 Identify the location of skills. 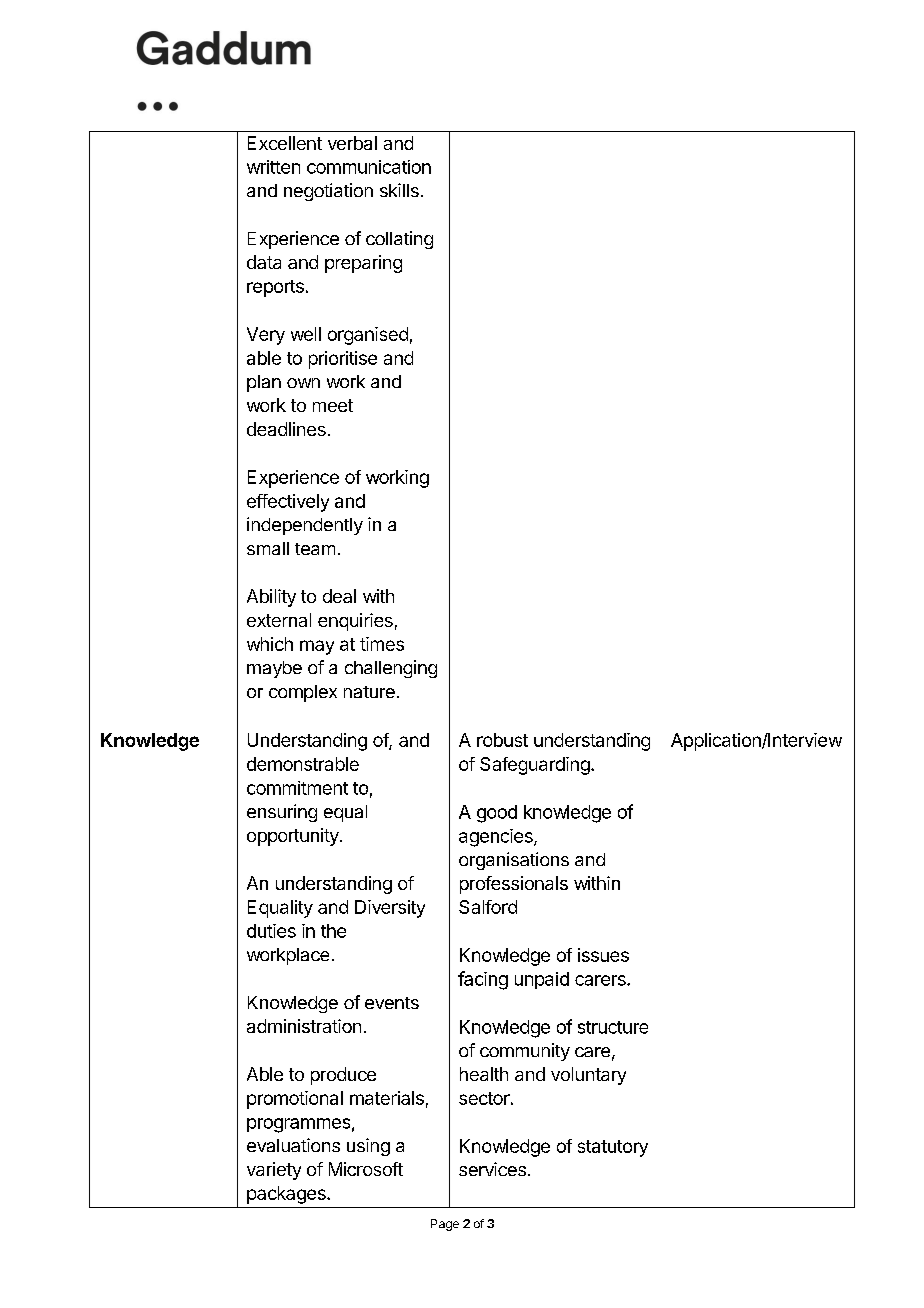
(399, 190).
